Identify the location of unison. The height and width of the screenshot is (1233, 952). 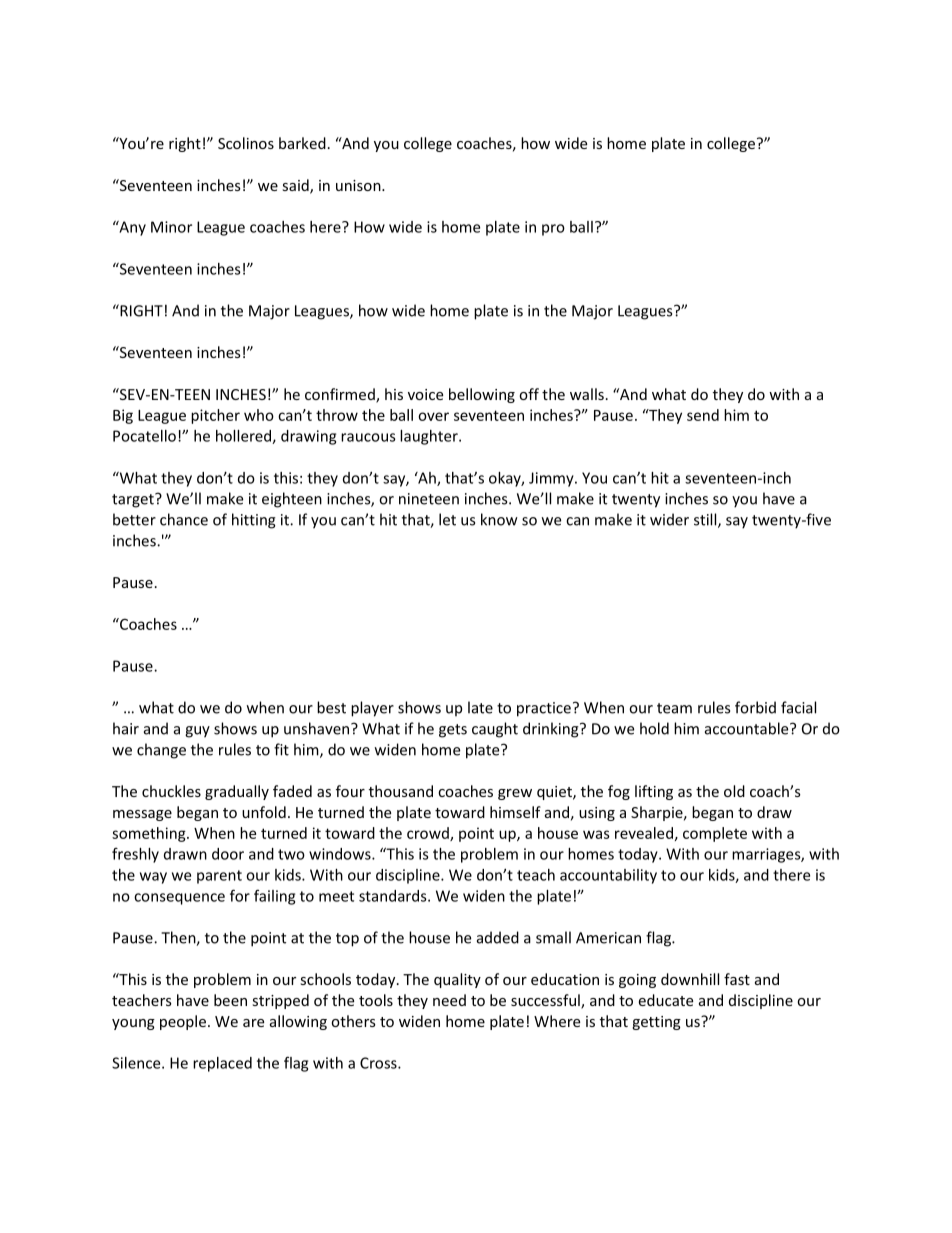
(359, 185).
